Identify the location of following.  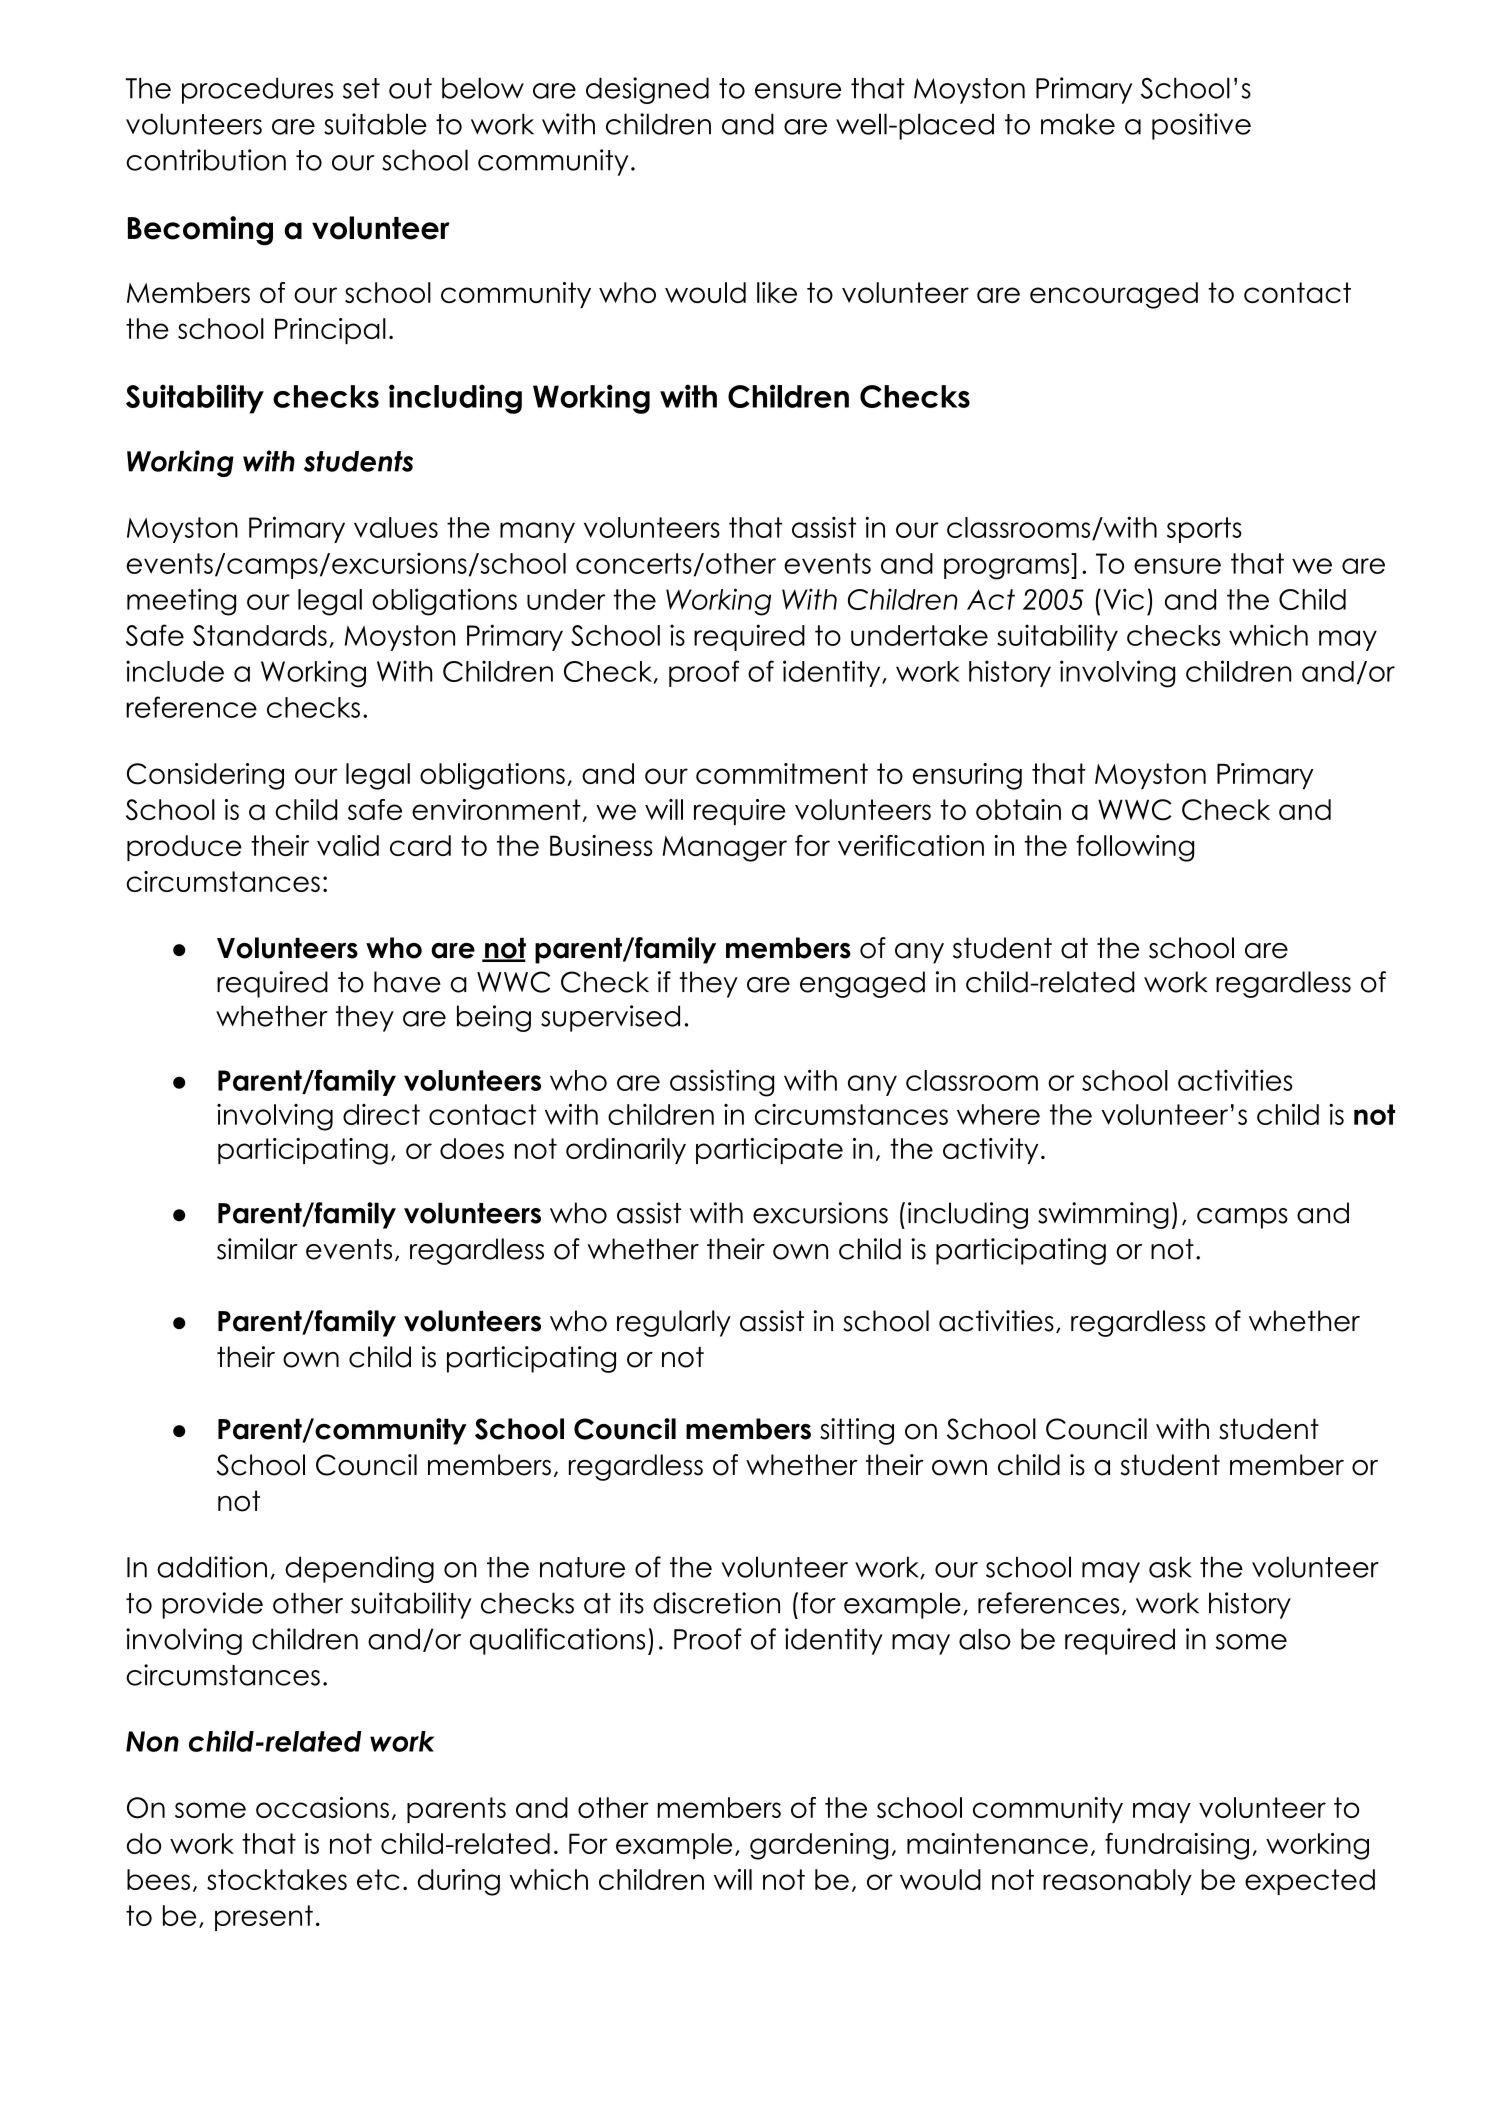
(1135, 848).
